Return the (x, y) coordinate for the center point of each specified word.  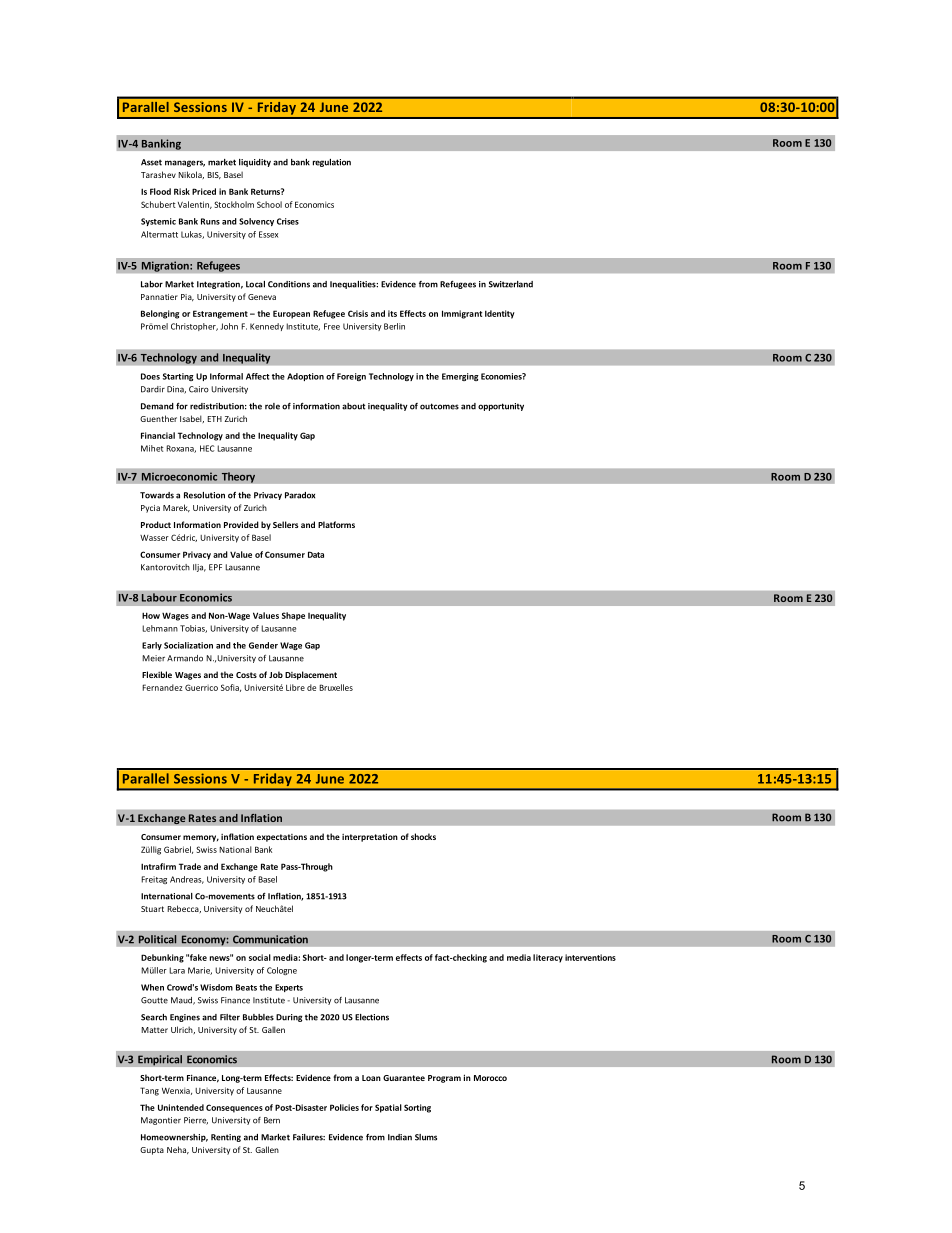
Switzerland (511, 284)
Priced (204, 191)
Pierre (196, 1121)
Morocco (490, 1078)
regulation (332, 163)
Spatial (388, 1108)
